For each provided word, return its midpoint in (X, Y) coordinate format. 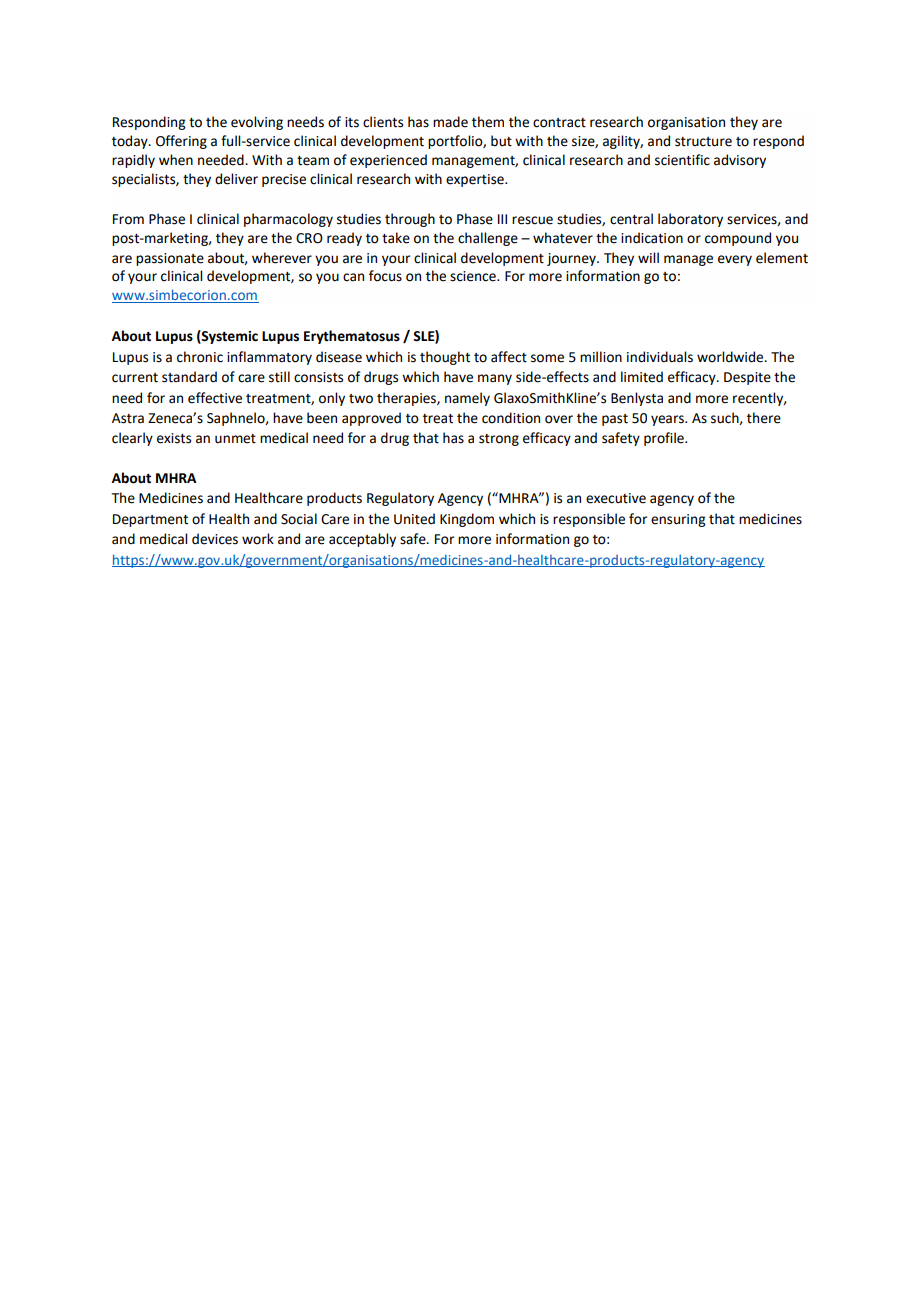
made (450, 122)
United (414, 519)
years (668, 420)
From (128, 219)
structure (703, 142)
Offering (181, 142)
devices (215, 539)
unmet (235, 439)
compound (738, 239)
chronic (200, 357)
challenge (488, 239)
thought (445, 358)
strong (499, 440)
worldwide (731, 357)
